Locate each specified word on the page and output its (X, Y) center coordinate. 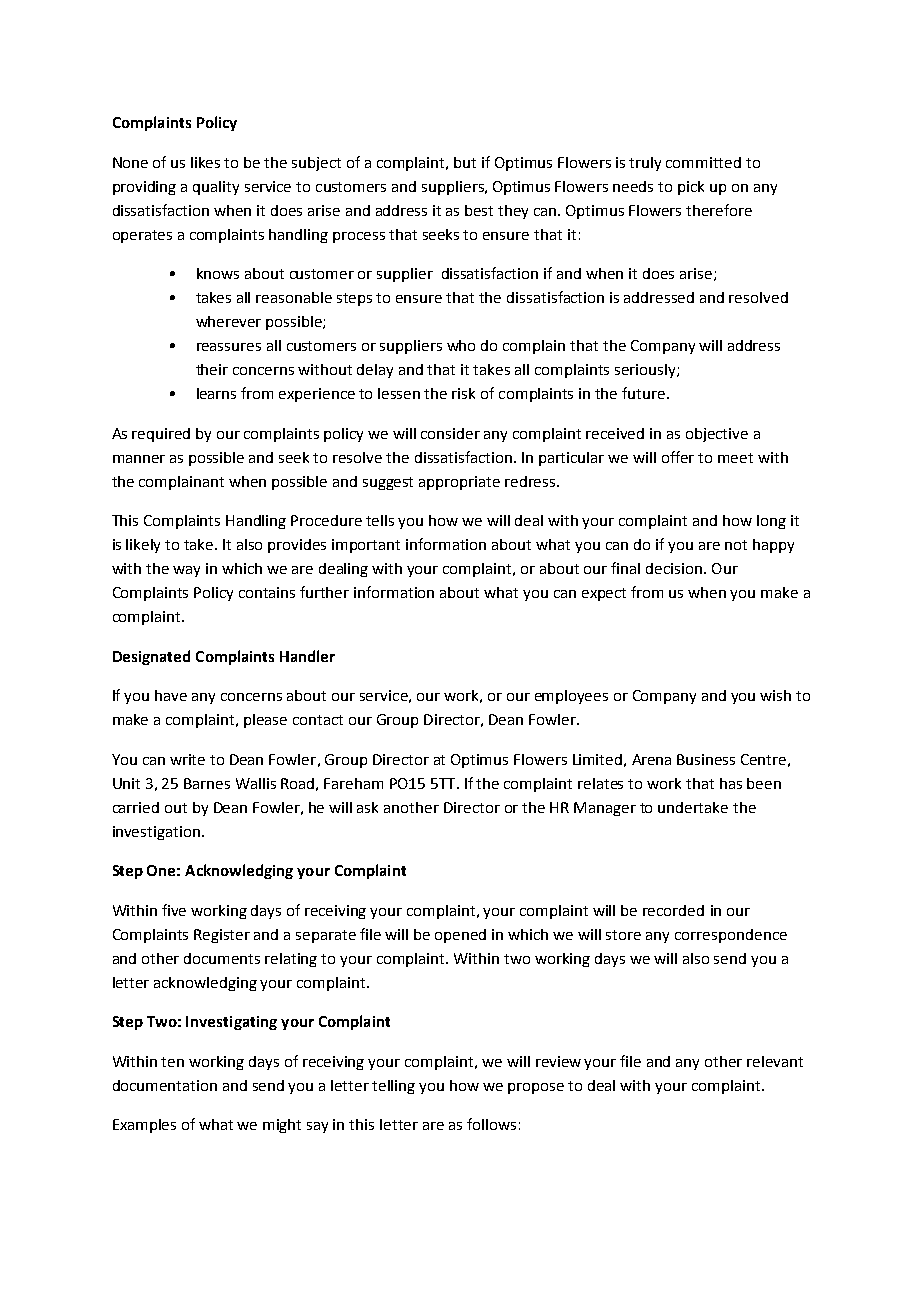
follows (491, 1124)
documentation (165, 1085)
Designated (151, 657)
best (479, 210)
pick (691, 188)
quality (216, 188)
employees (571, 697)
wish (775, 695)
